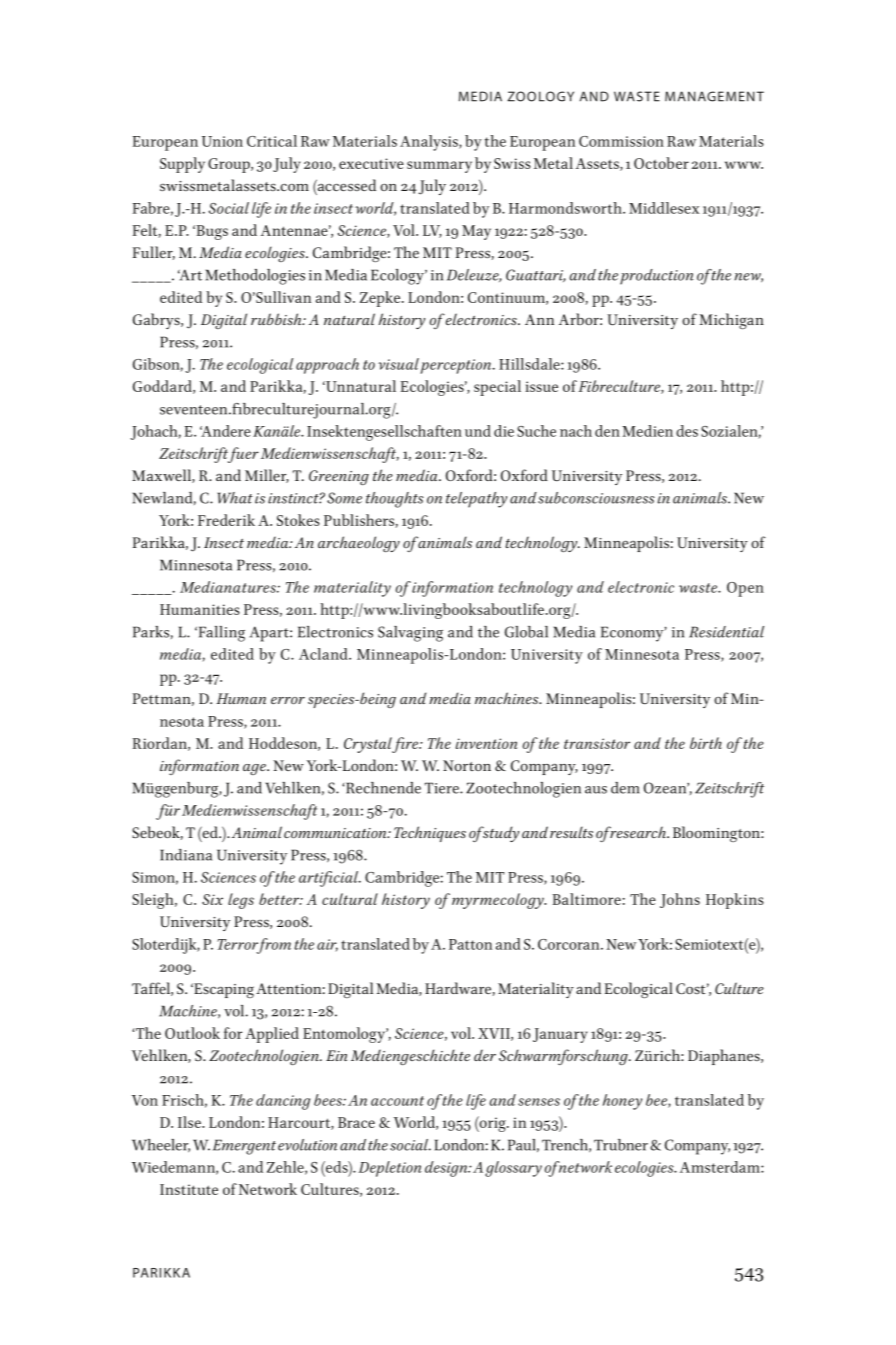 The height and width of the screenshot is (1345, 896). What do you see at coordinates (661, 163) in the screenshot?
I see `October` at bounding box center [661, 163].
